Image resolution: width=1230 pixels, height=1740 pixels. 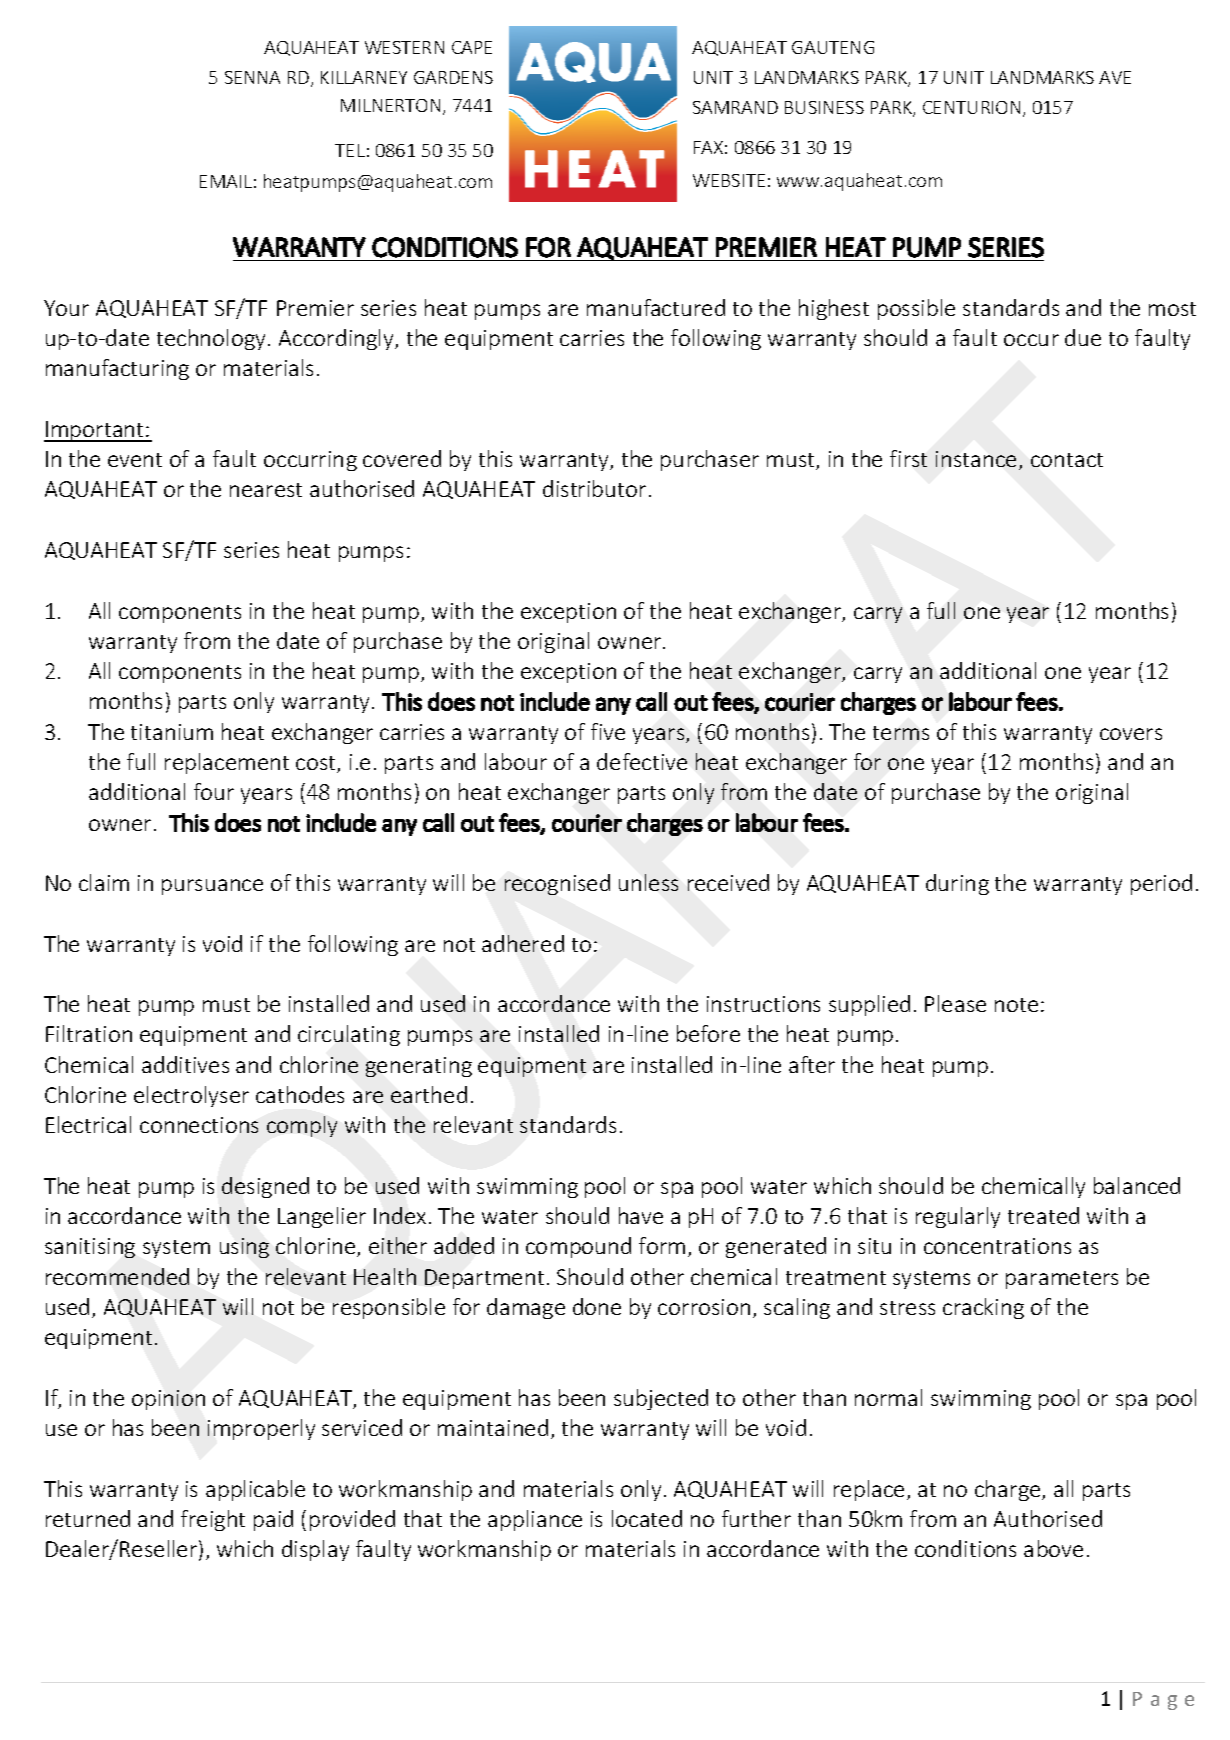 I want to click on CENTURION, so click(x=971, y=107).
